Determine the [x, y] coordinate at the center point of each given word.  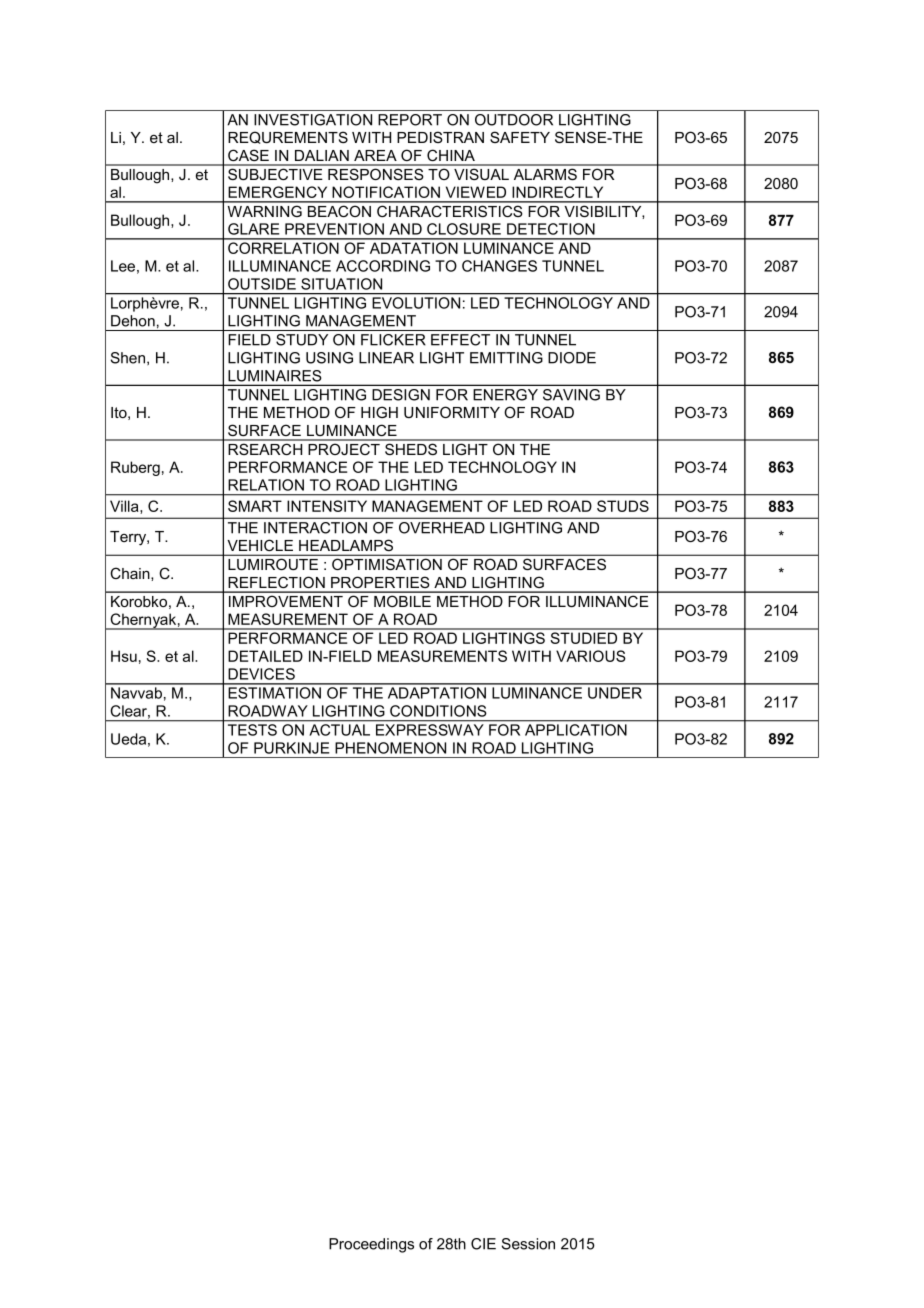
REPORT [410, 120]
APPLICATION [576, 730]
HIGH [379, 412]
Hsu [124, 656]
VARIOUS [591, 656]
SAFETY [520, 137]
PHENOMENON [390, 748]
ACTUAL [340, 730]
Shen [129, 358]
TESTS [252, 730]
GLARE [253, 229]
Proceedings [371, 1245]
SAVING [571, 395]
